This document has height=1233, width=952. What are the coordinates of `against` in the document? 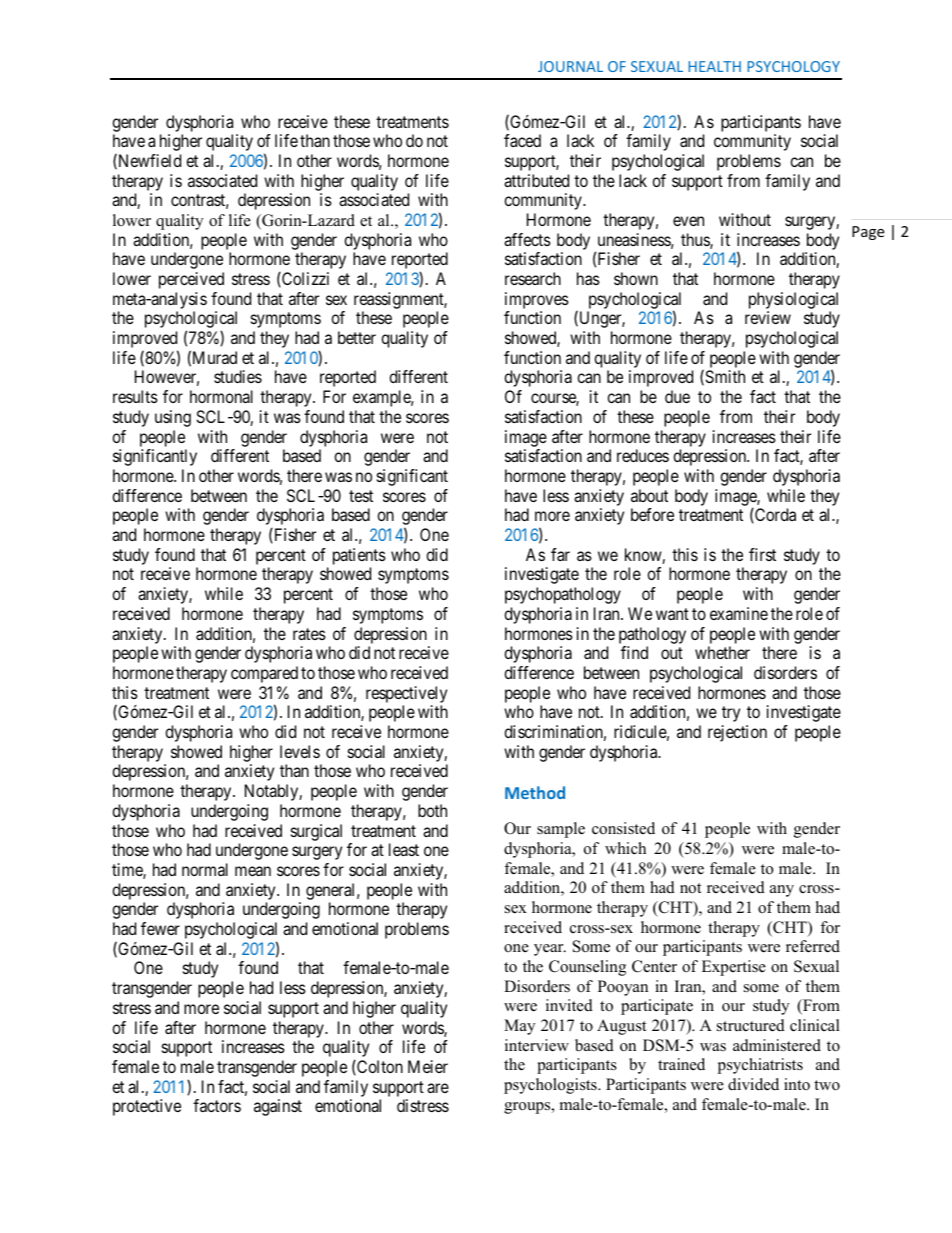 It's located at (278, 1107).
